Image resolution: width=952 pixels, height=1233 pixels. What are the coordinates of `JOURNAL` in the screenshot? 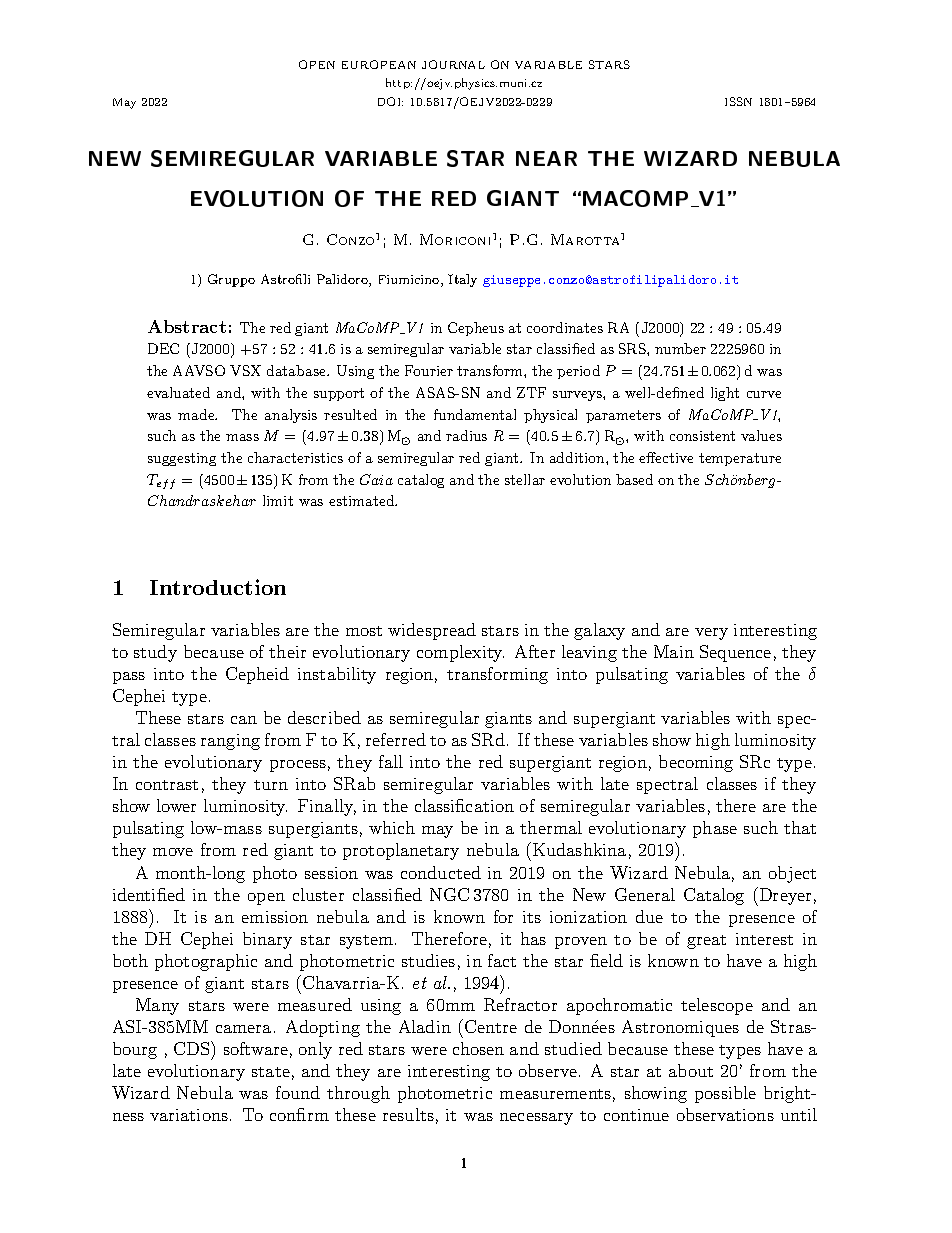 It's located at (453, 64).
